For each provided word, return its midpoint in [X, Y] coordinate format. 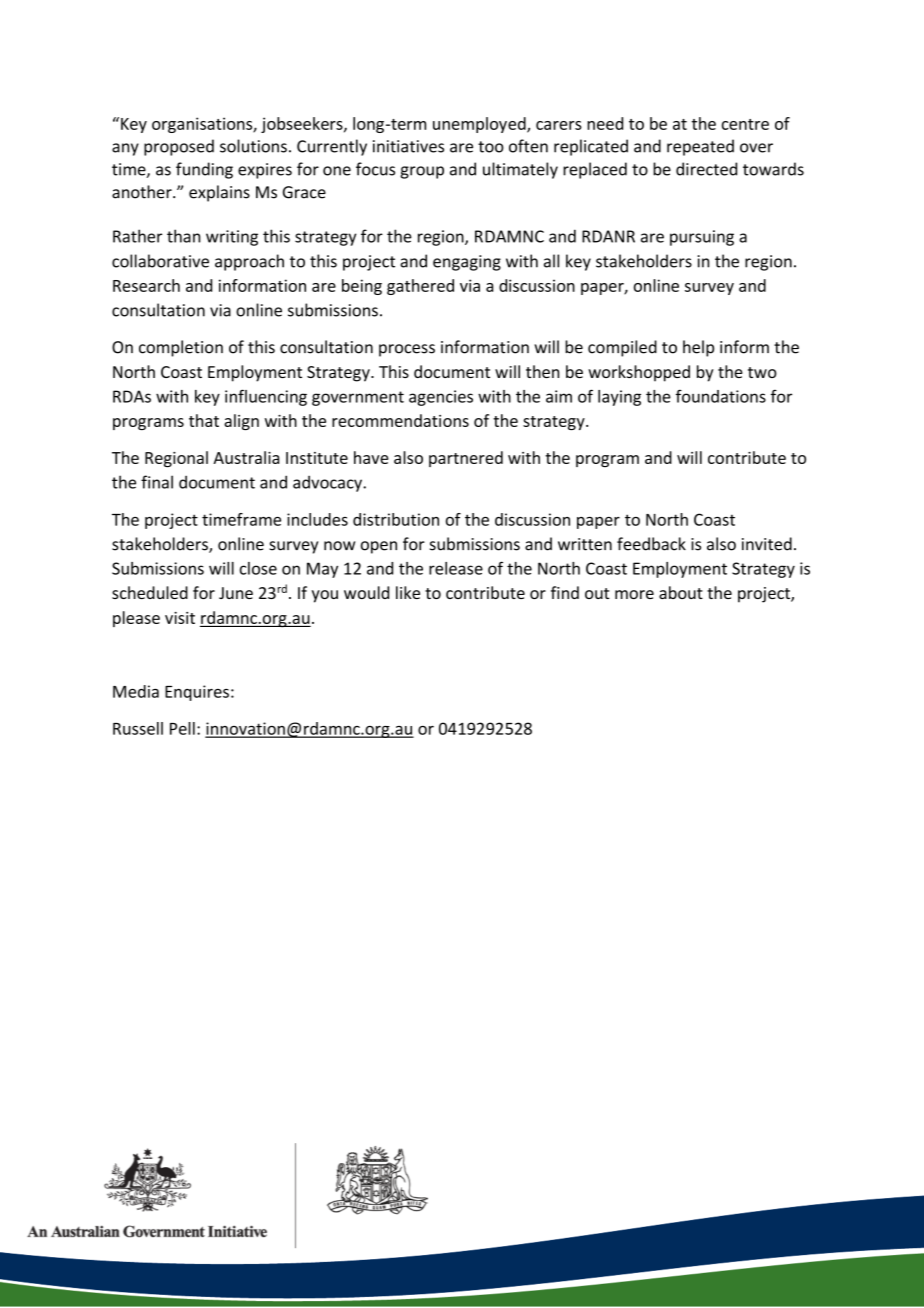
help [698, 348]
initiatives [408, 146]
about [681, 592]
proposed [179, 147]
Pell [182, 728]
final [157, 482]
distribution [396, 519]
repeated [700, 147]
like [408, 592]
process [407, 350]
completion [181, 348]
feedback [651, 544]
